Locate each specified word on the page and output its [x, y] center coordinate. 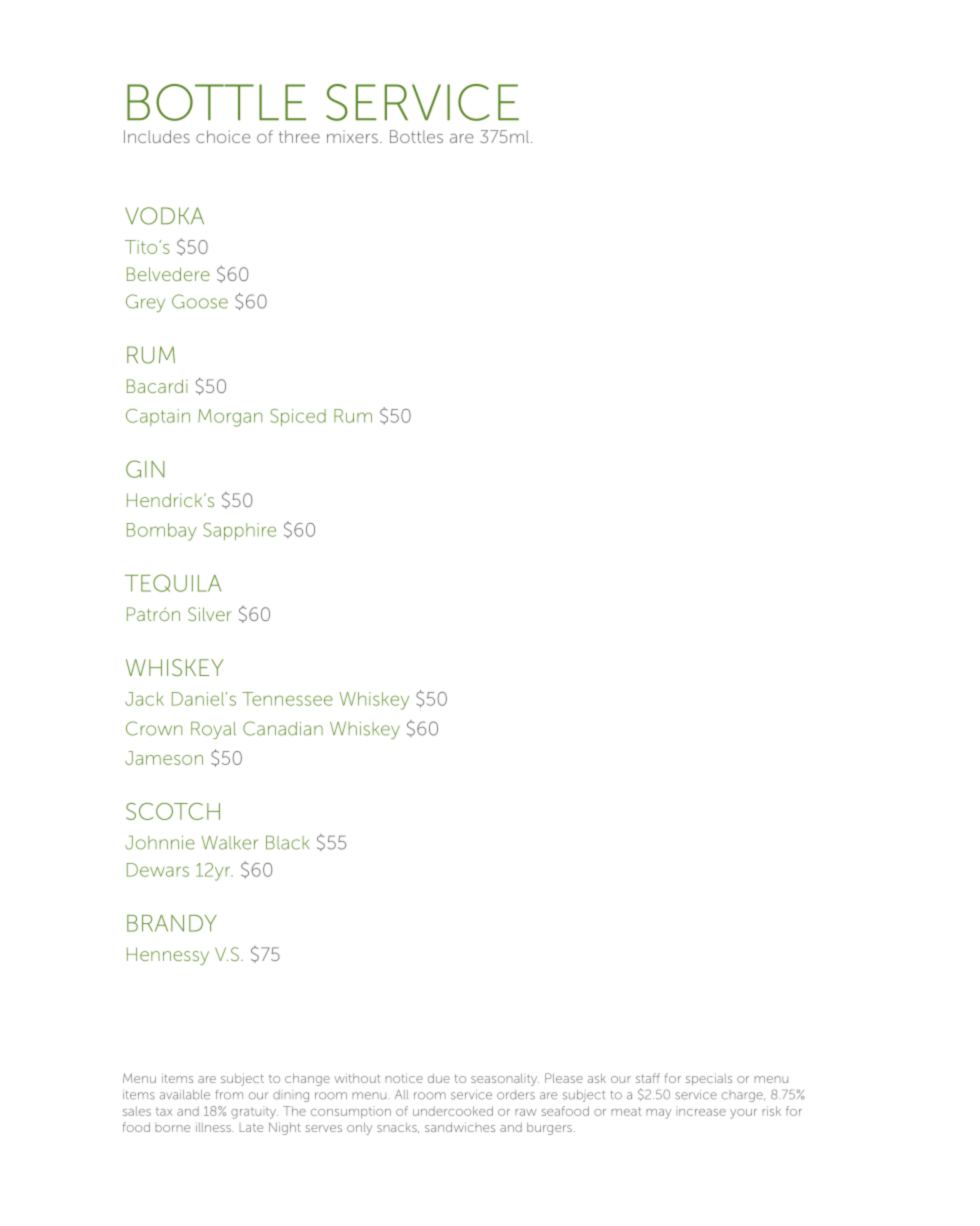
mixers [352, 136]
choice [223, 136]
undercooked [453, 1111]
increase [701, 1112]
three [299, 136]
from [229, 1095]
